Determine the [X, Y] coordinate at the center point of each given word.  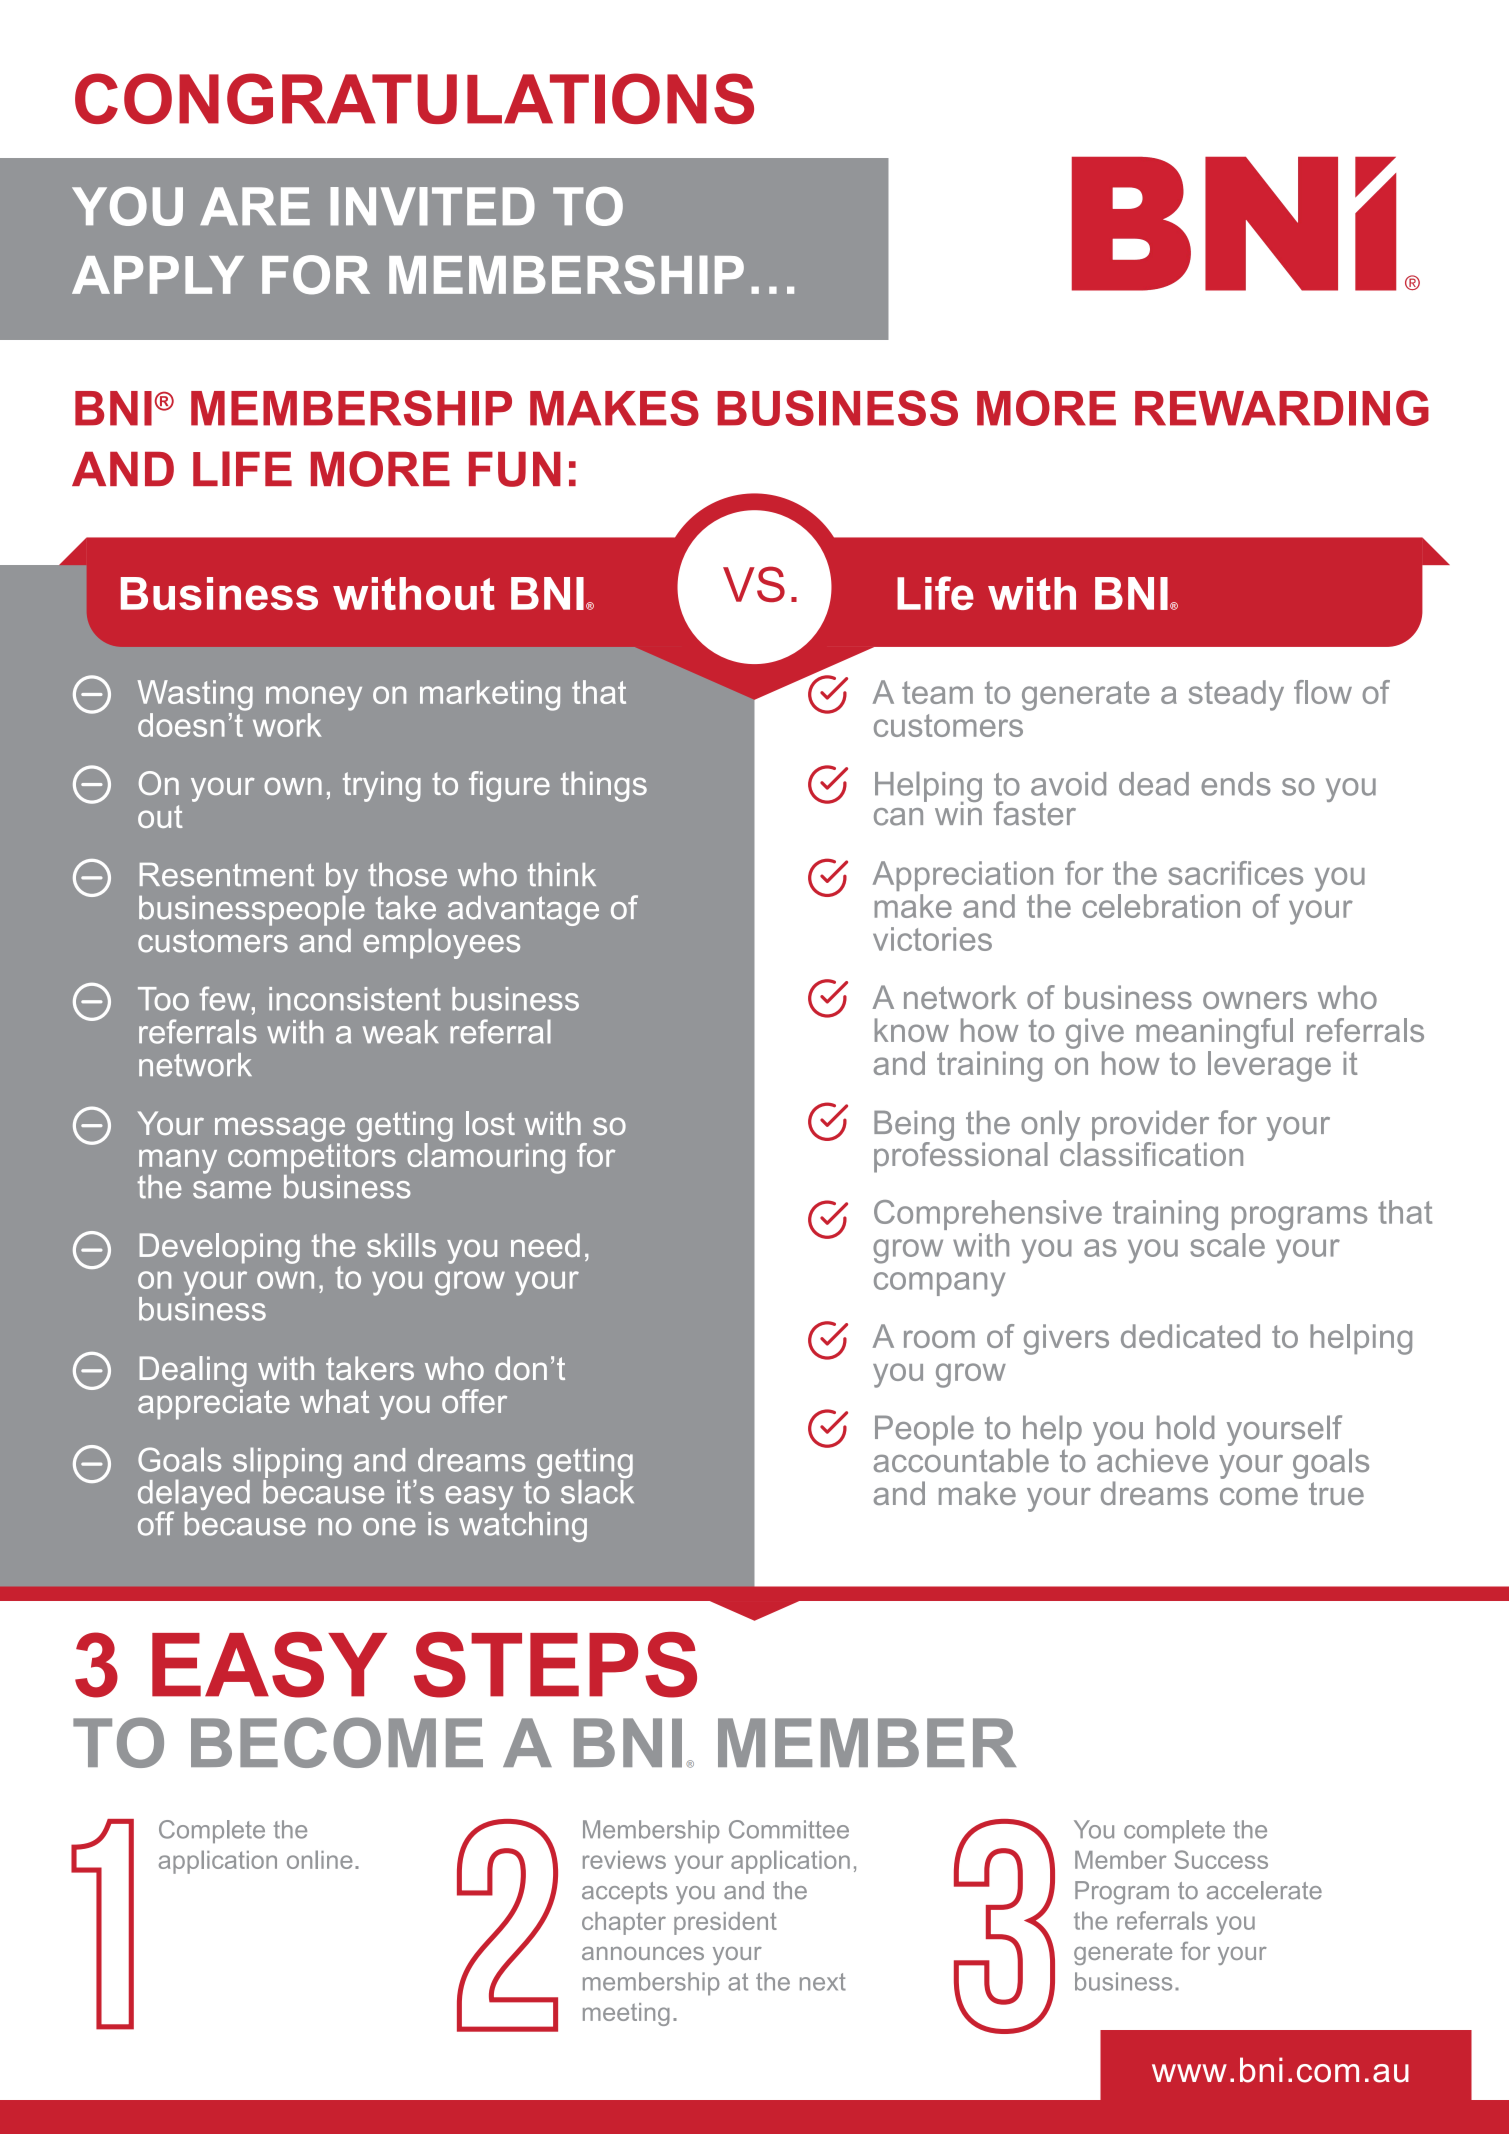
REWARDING [1282, 408]
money [314, 698]
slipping [287, 1464]
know [912, 1030]
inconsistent [355, 999]
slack [597, 1490]
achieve [1152, 1460]
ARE [255, 206]
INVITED [432, 206]
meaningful [1214, 1033]
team [937, 692]
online [320, 1859]
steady [1236, 695]
